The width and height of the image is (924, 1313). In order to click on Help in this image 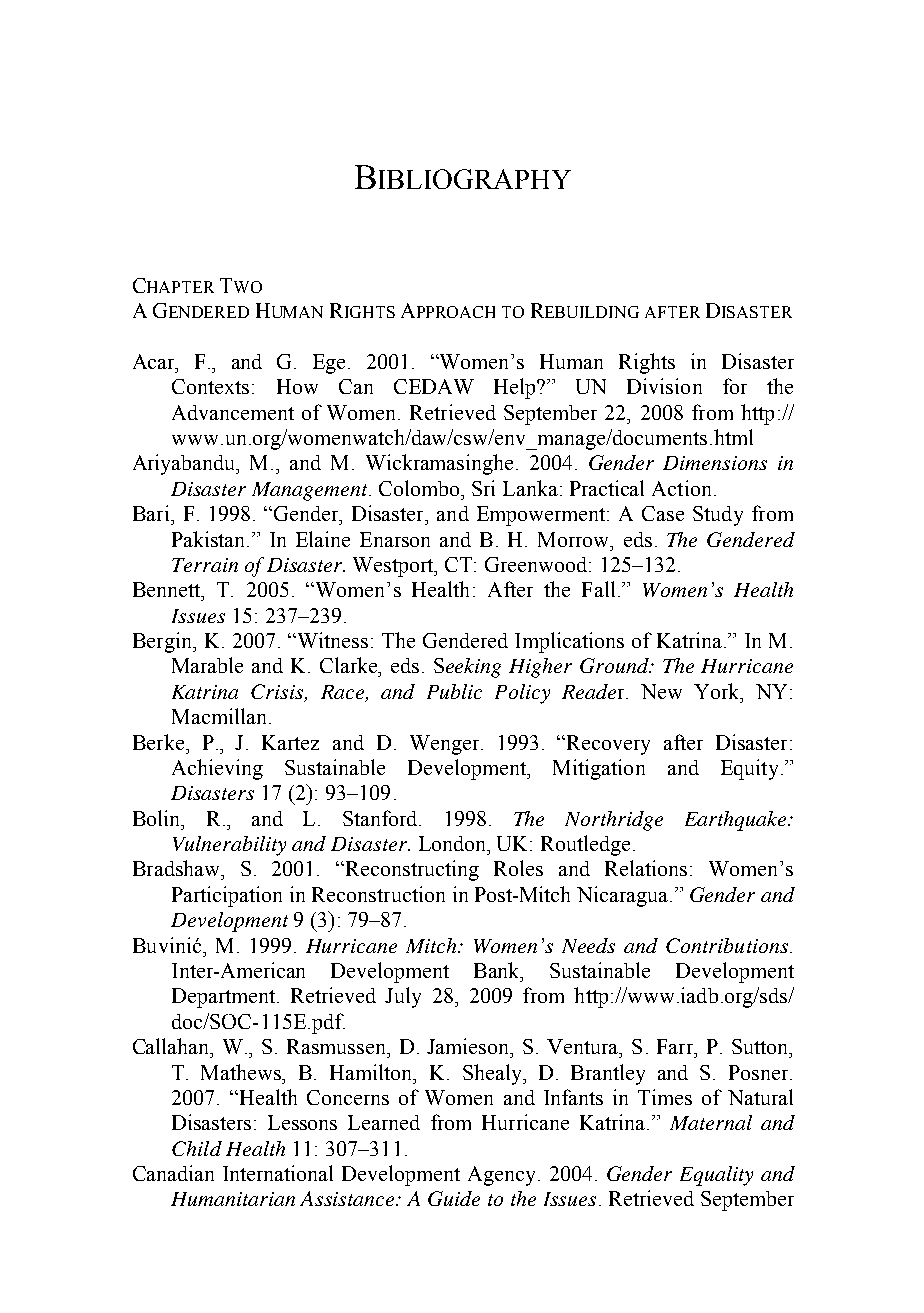, I will do `click(516, 388)`.
